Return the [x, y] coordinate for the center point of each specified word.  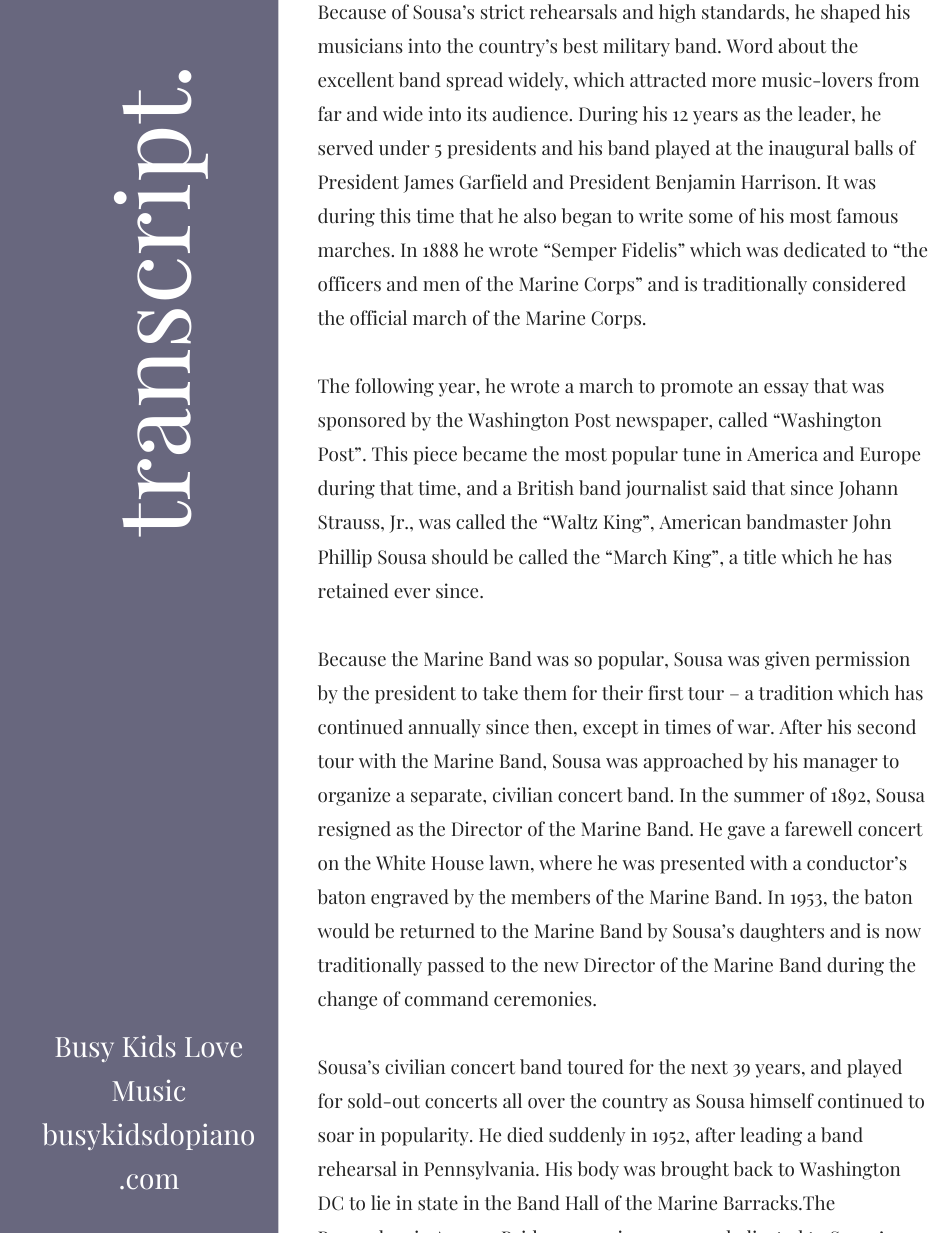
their [622, 693]
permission [862, 660]
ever [412, 593]
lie [380, 1203]
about [802, 46]
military [636, 47]
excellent [356, 80]
